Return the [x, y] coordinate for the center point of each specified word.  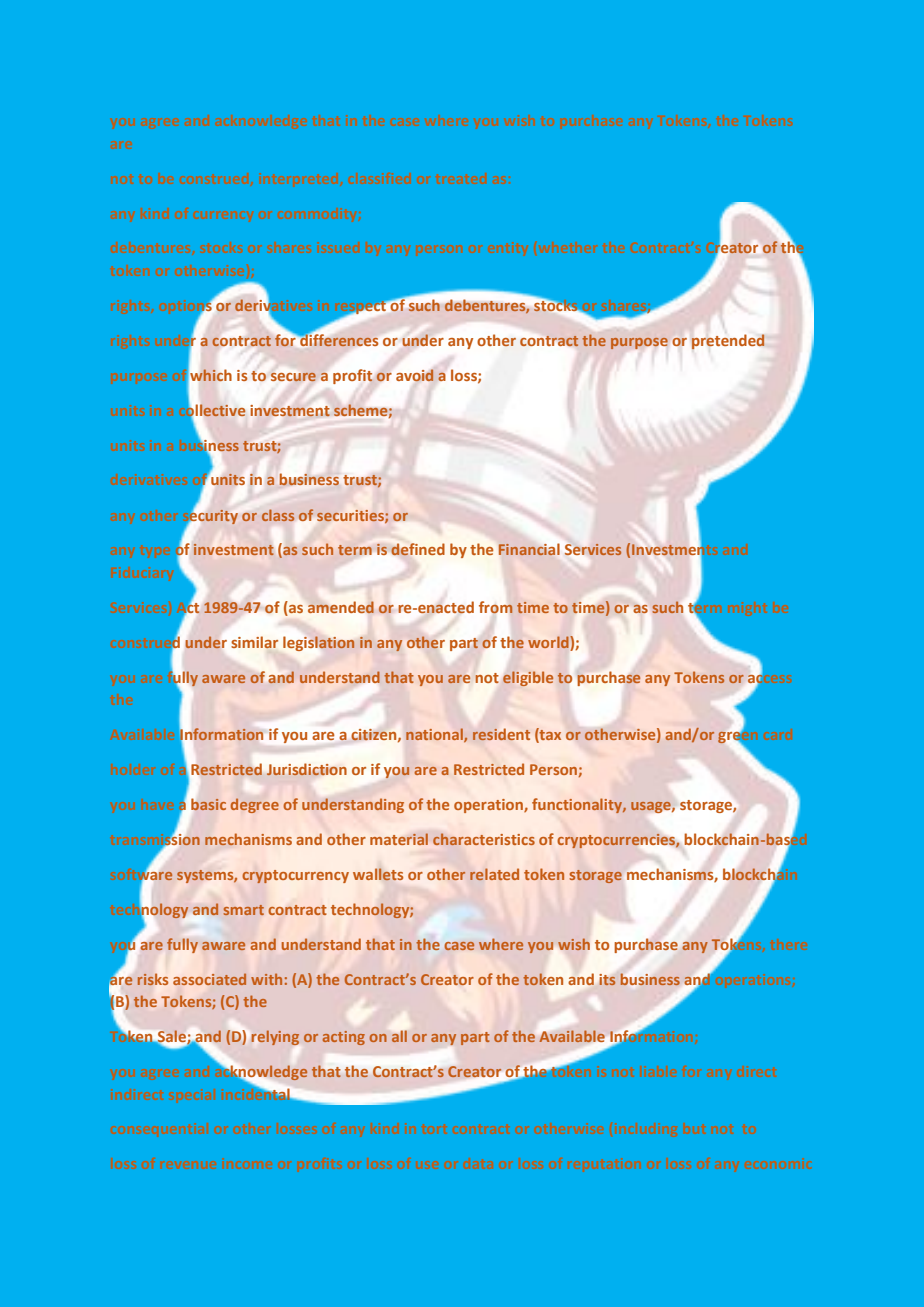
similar [254, 642]
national [435, 735]
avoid [415, 375]
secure [293, 377]
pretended [728, 342]
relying [275, 1037]
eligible [528, 678]
